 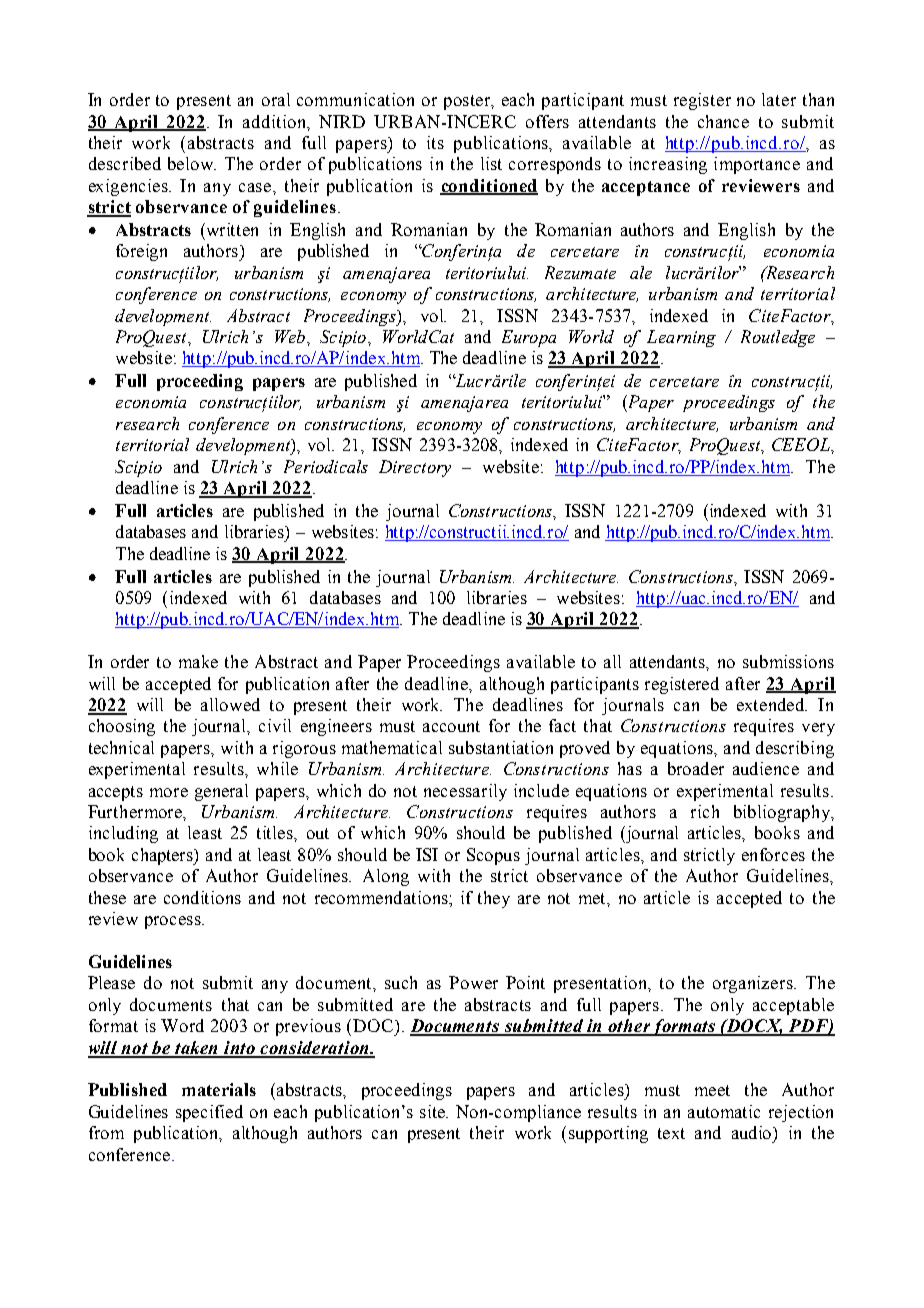 What do you see at coordinates (415, 468) in the page?
I see `Directory` at bounding box center [415, 468].
